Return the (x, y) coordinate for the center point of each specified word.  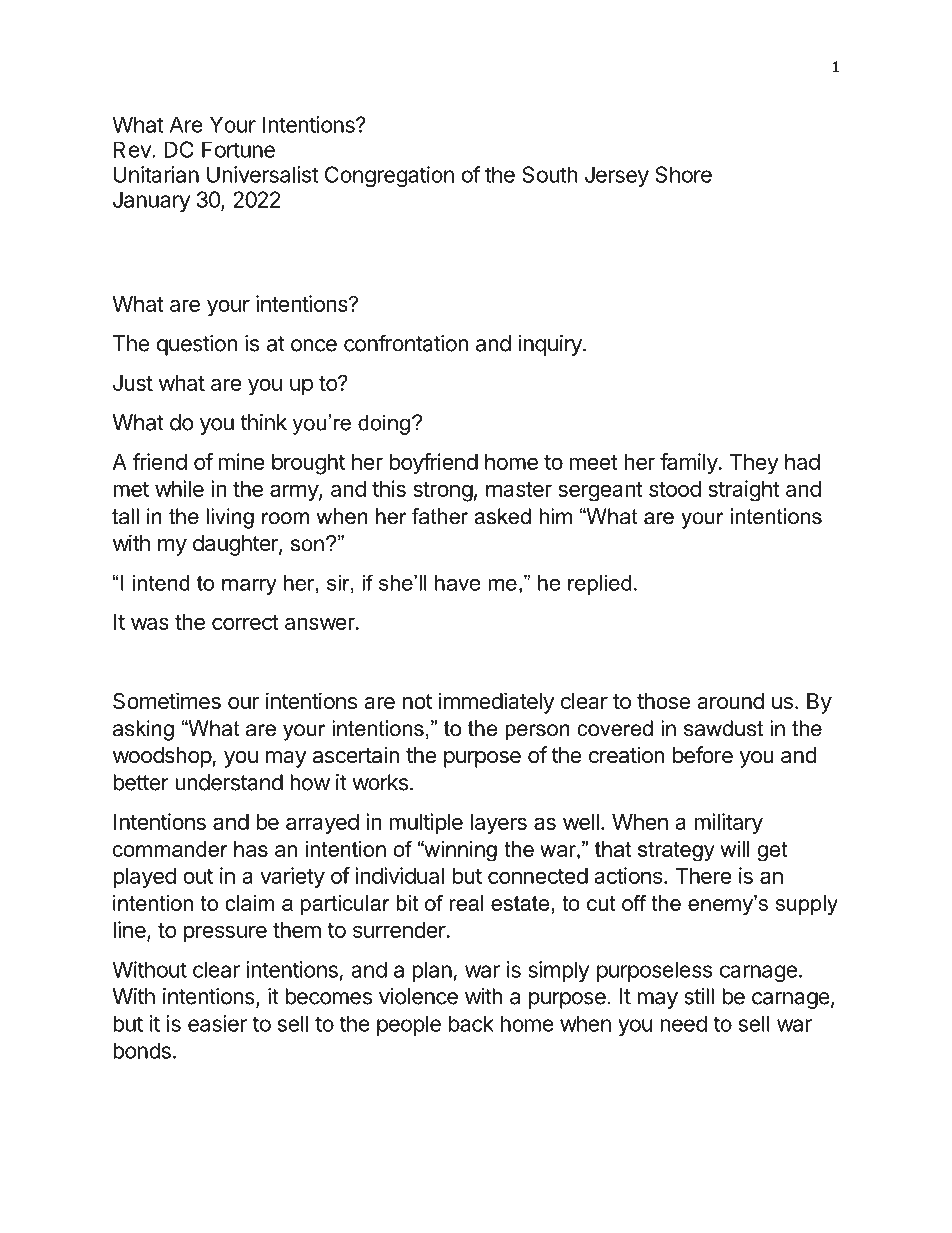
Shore (683, 174)
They (754, 464)
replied (599, 585)
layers (499, 824)
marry (249, 587)
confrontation (406, 343)
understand (229, 782)
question (197, 345)
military (728, 824)
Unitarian (156, 174)
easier (217, 1023)
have (458, 583)
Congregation (389, 176)
